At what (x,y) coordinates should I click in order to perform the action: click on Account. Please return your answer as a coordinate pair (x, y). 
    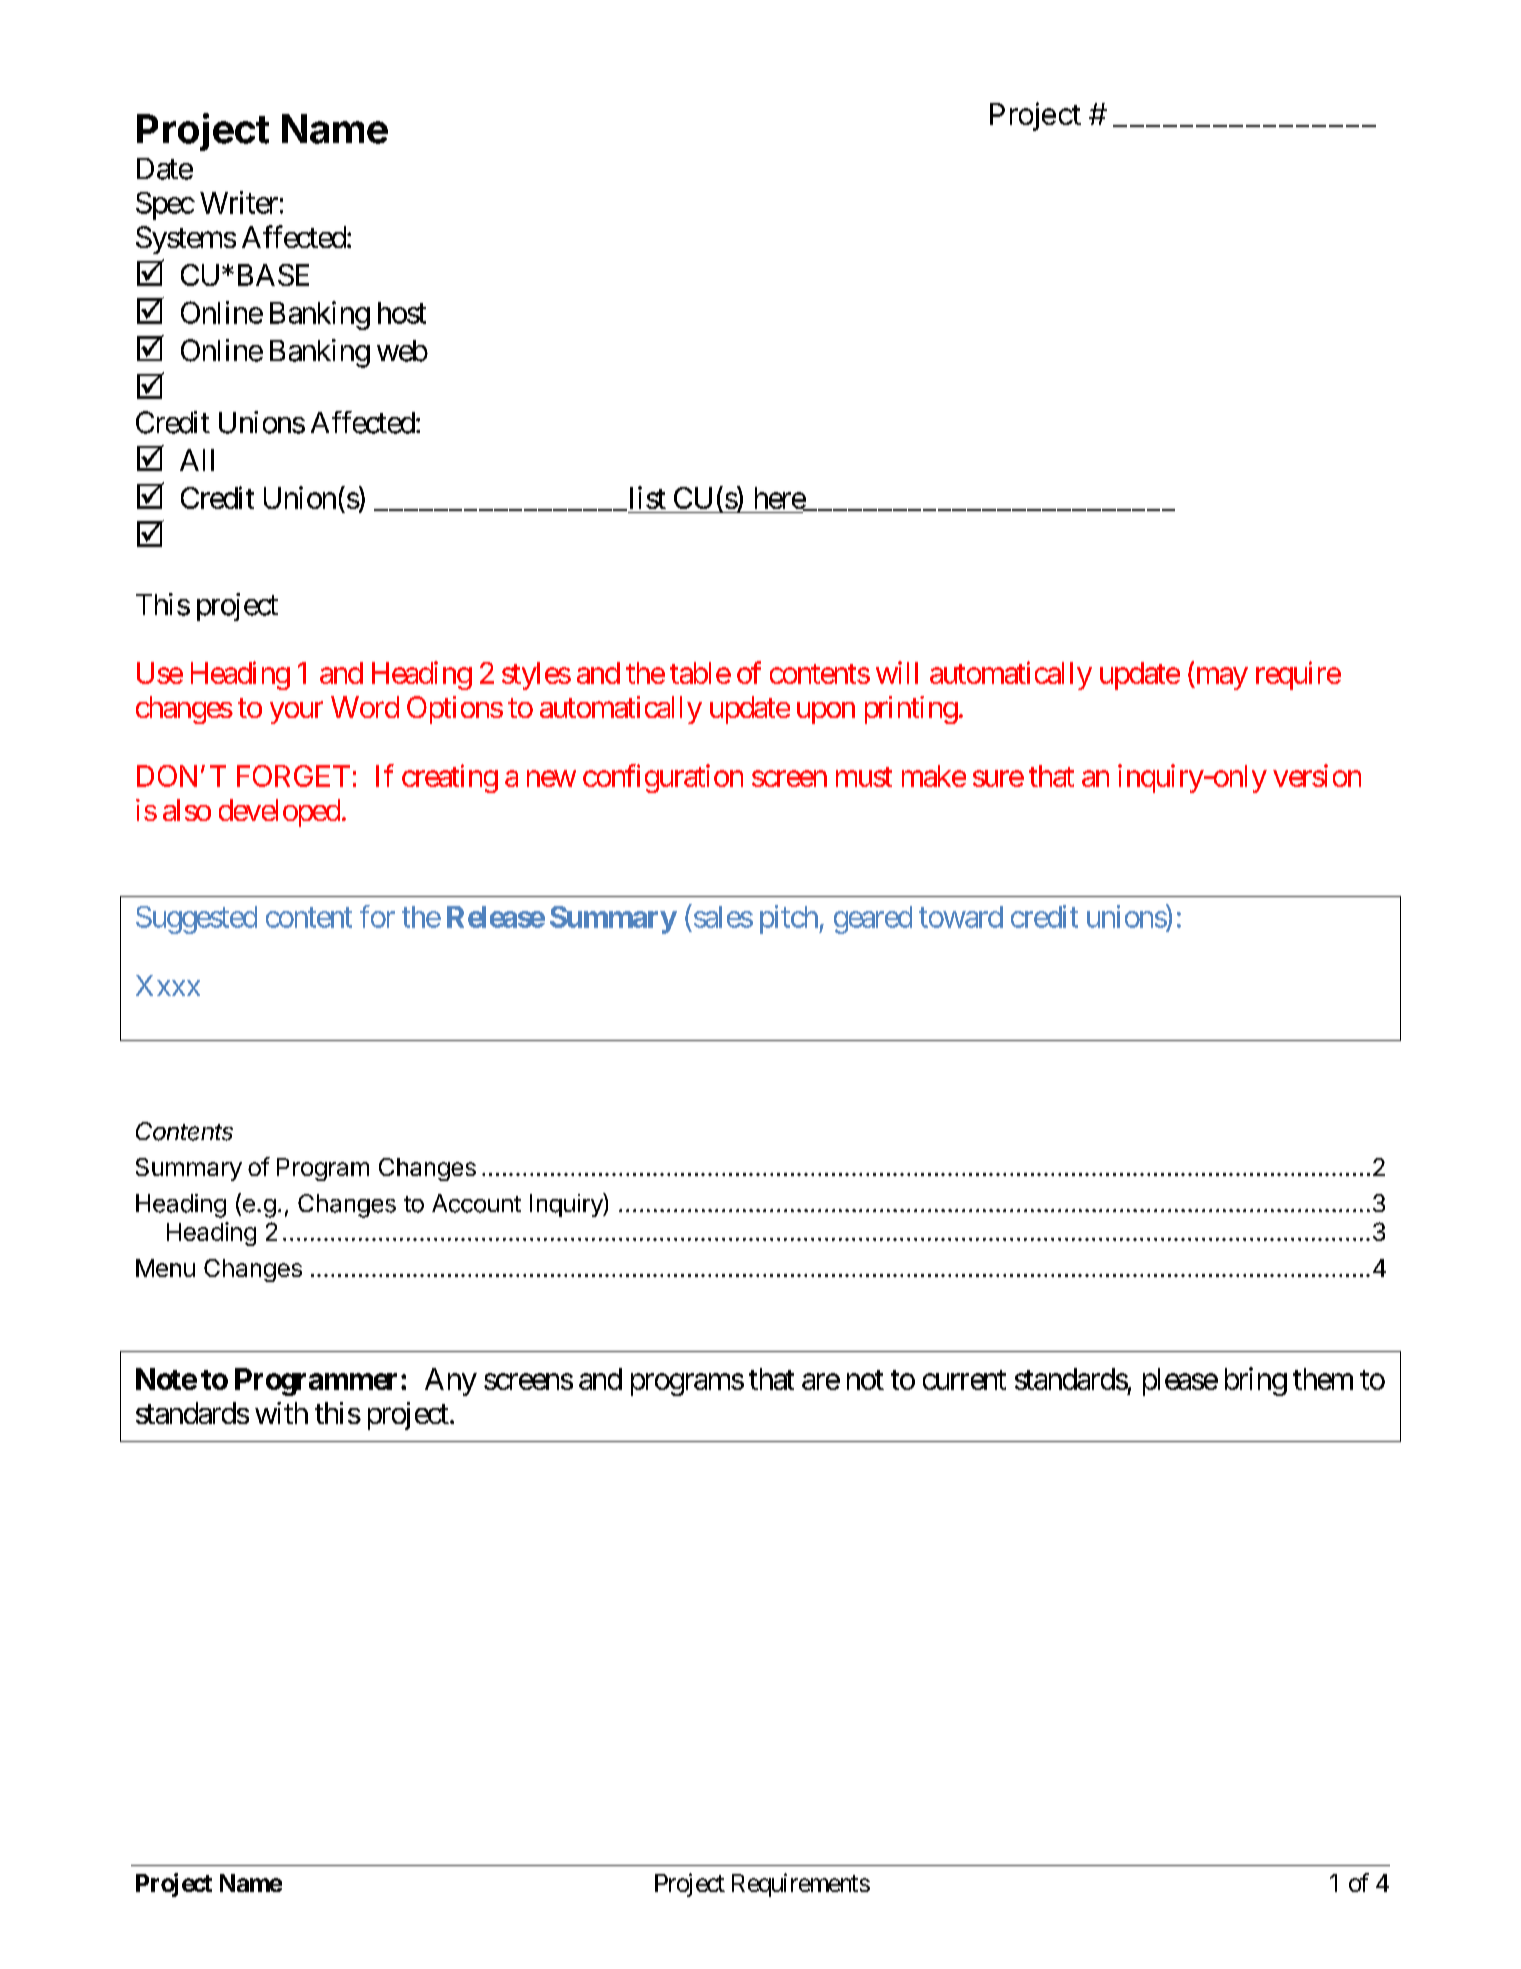
    Looking at the image, I should click on (476, 1203).
